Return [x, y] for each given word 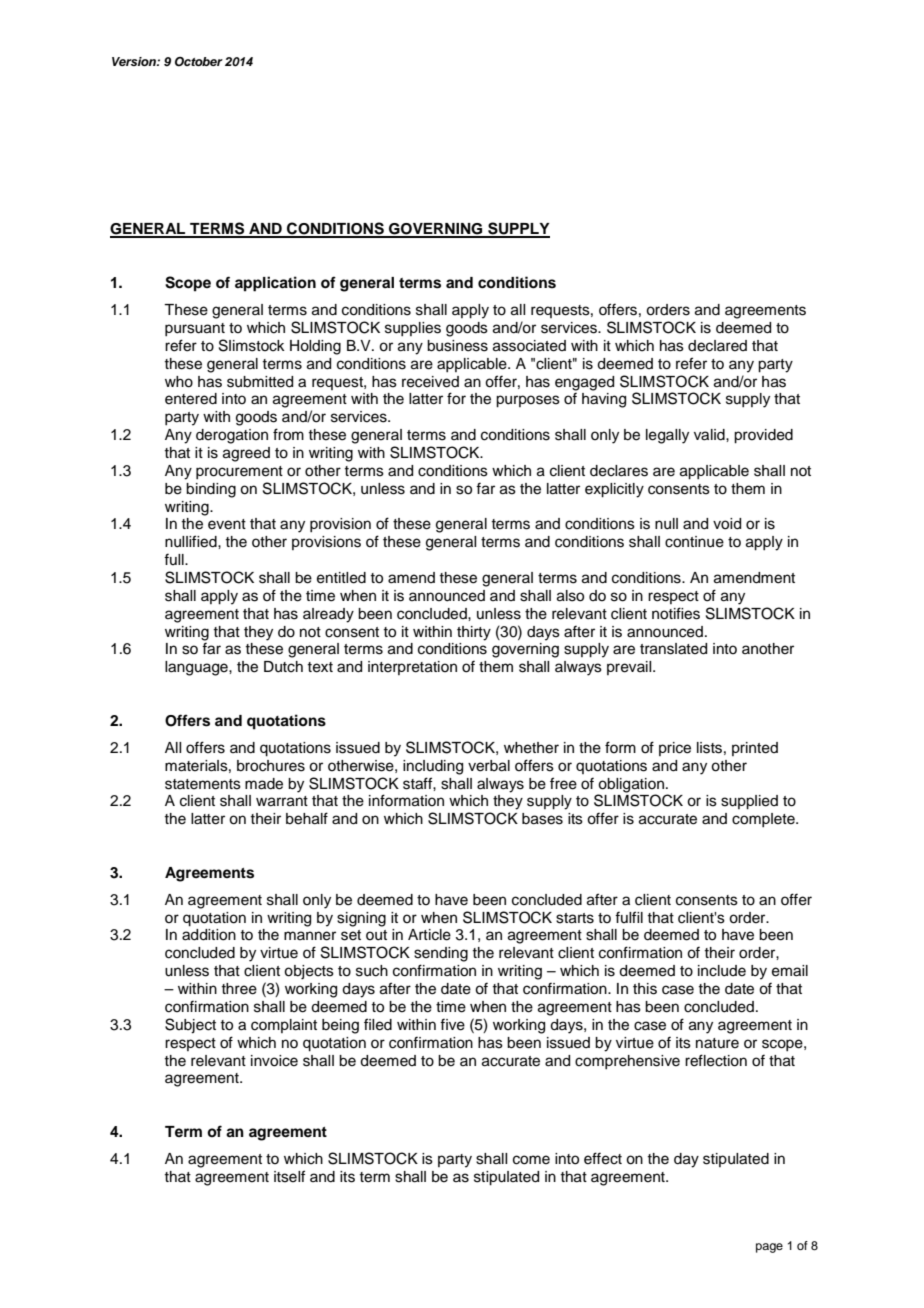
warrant [282, 801]
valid [710, 435]
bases [542, 819]
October [199, 62]
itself [289, 1176]
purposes [528, 401]
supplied [749, 802]
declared [717, 346]
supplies [413, 329]
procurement [239, 472]
